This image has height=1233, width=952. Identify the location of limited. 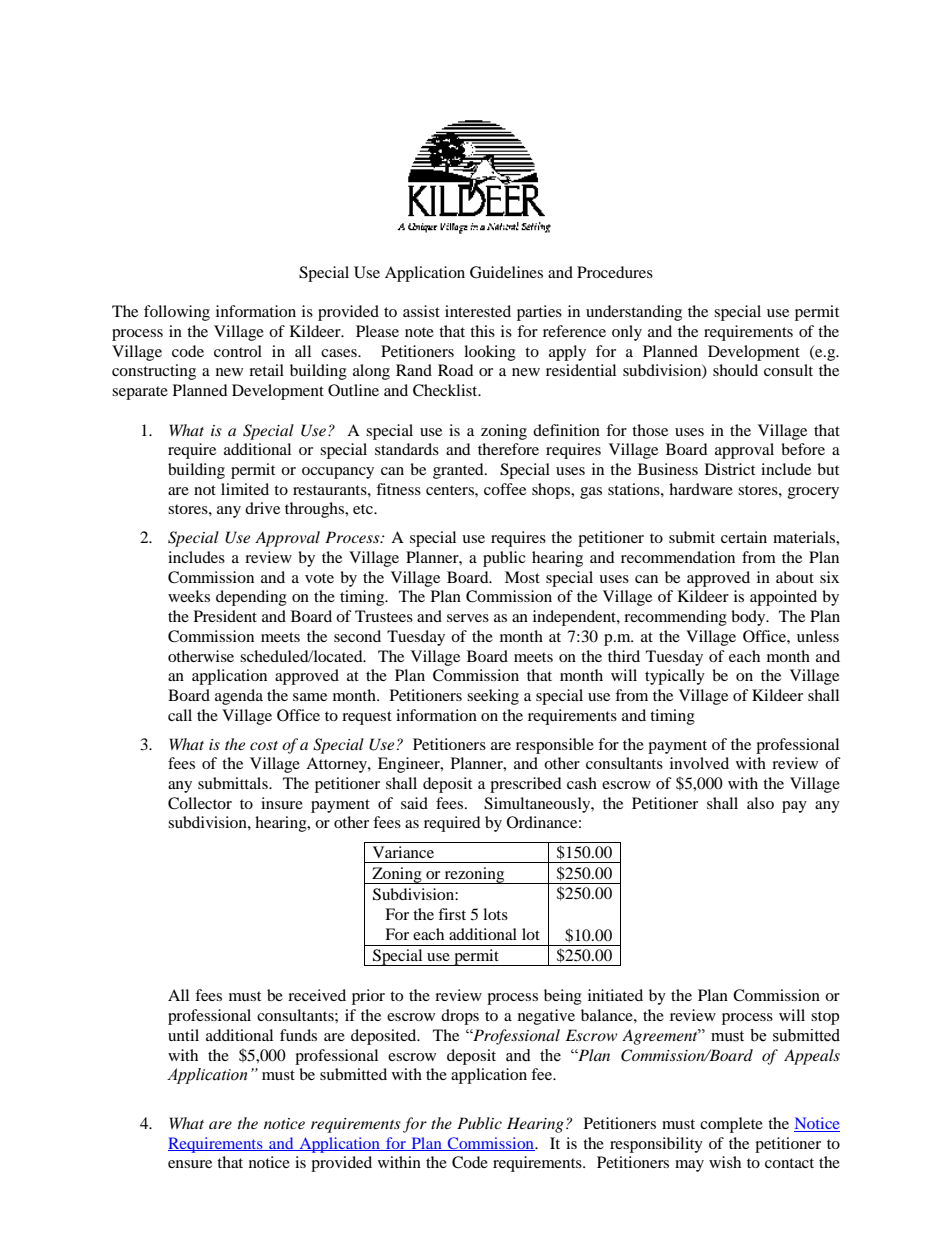
(245, 489).
